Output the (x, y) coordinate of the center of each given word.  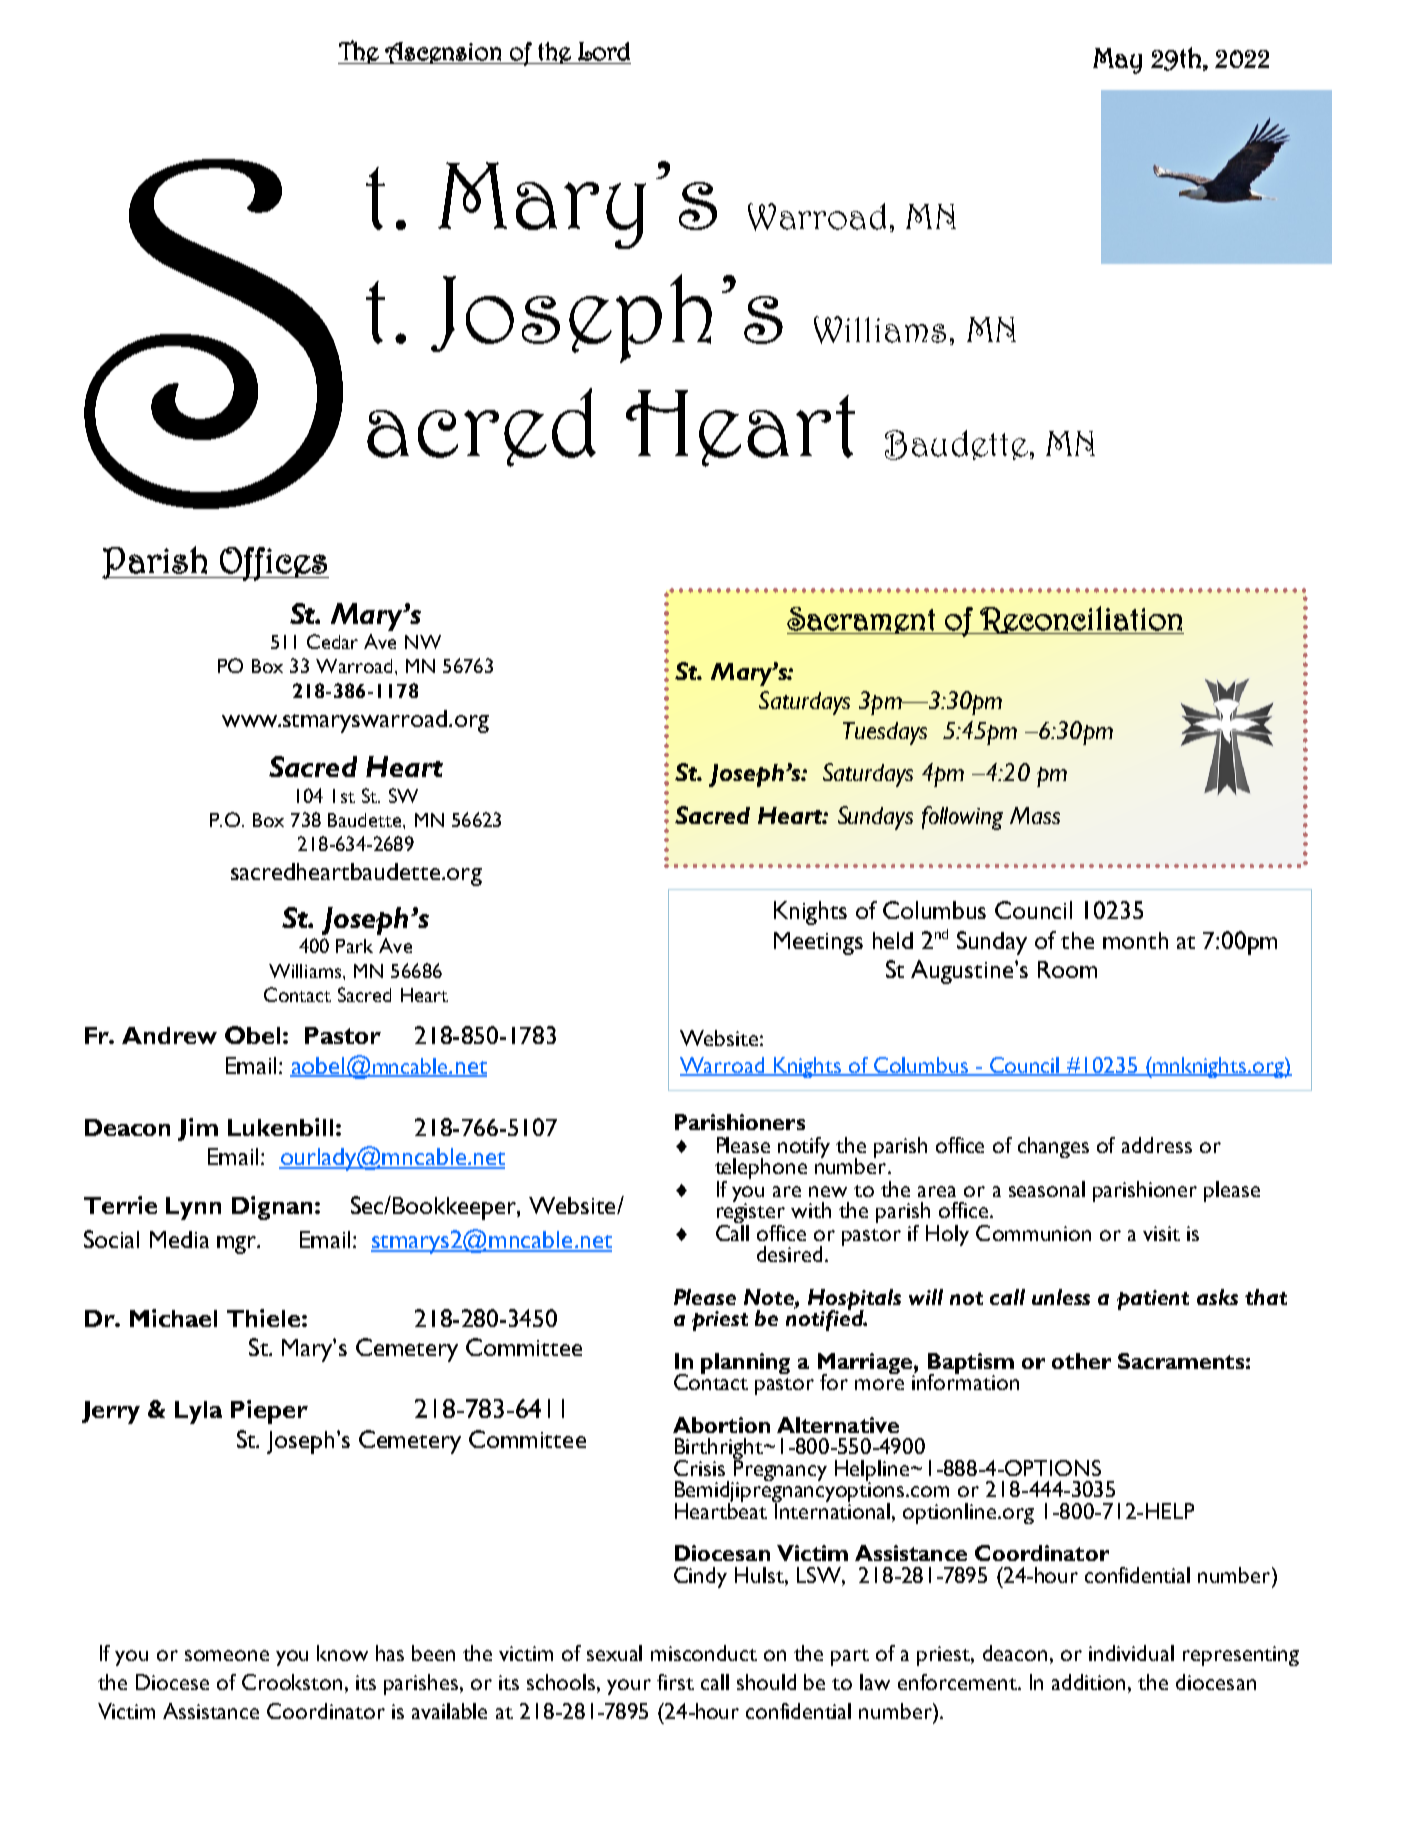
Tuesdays (885, 733)
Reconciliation (1081, 620)
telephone (761, 1170)
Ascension (443, 53)
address (1157, 1145)
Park (354, 946)
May (1117, 61)
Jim (198, 1129)
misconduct (704, 1653)
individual (1131, 1653)
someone (227, 1655)
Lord (604, 51)
